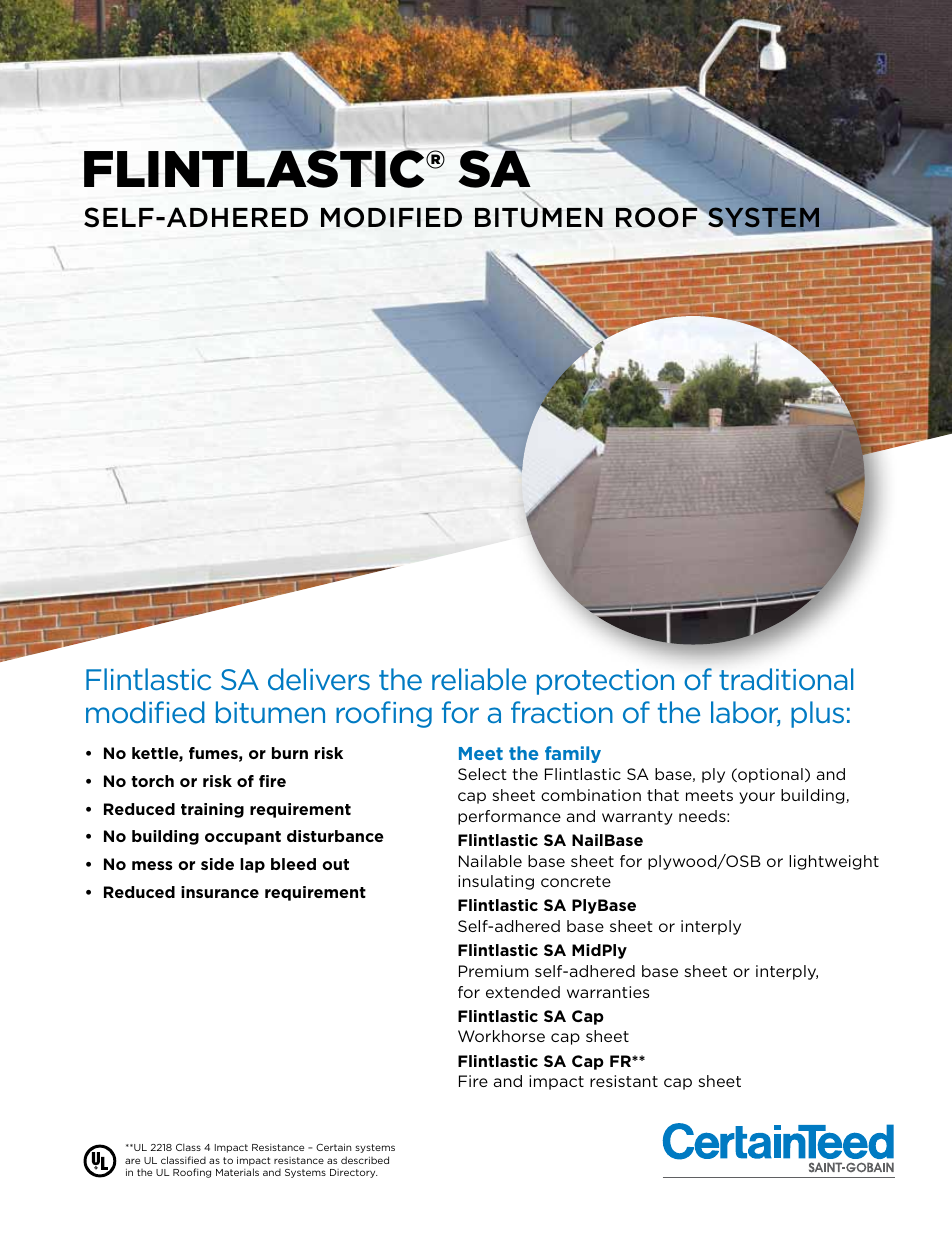 The image size is (952, 1233). What do you see at coordinates (237, 1172) in the screenshot?
I see `Materials` at bounding box center [237, 1172].
